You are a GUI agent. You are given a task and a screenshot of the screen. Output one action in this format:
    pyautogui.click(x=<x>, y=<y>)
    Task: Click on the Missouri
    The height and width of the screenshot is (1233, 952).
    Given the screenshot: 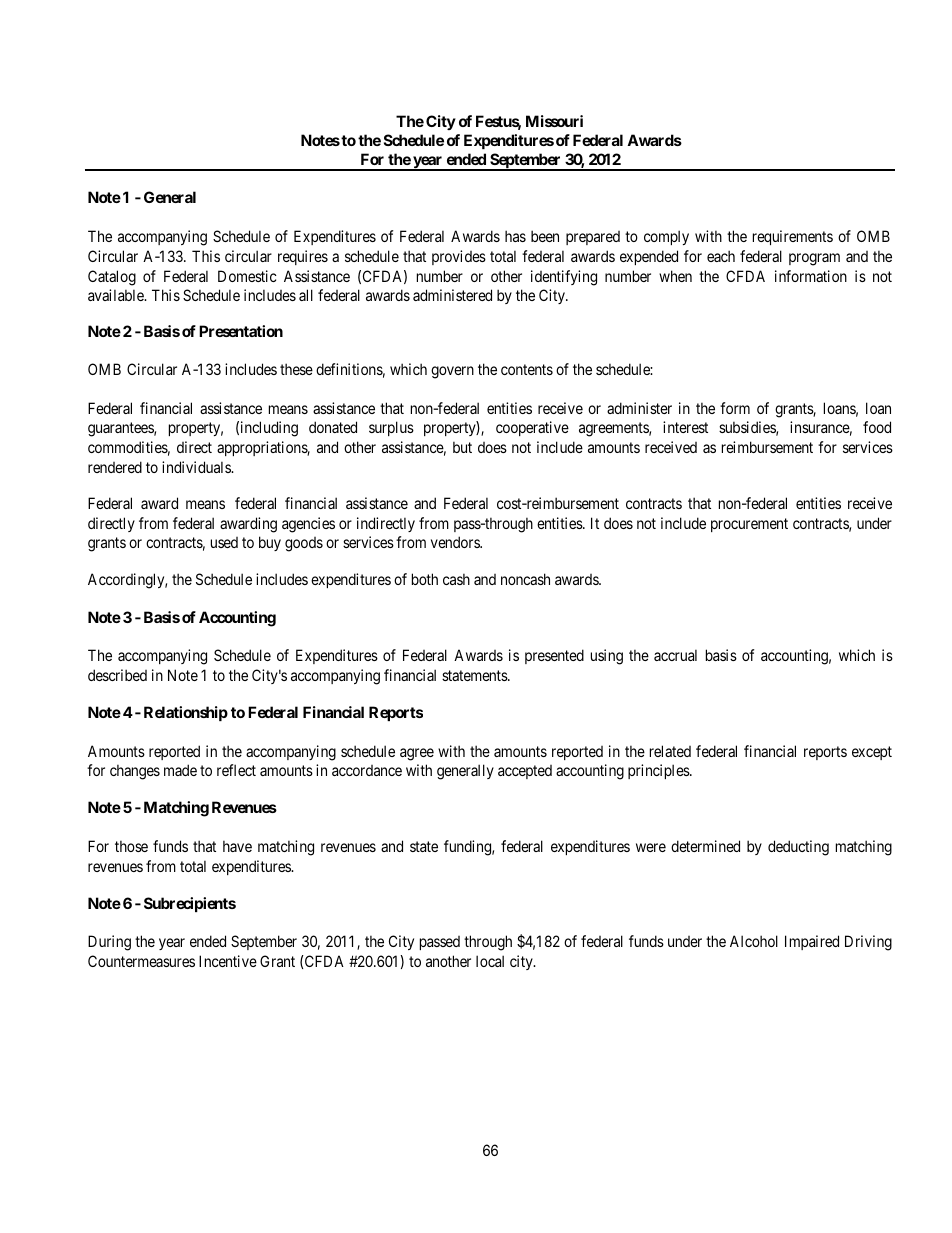 What is the action you would take?
    pyautogui.click(x=554, y=121)
